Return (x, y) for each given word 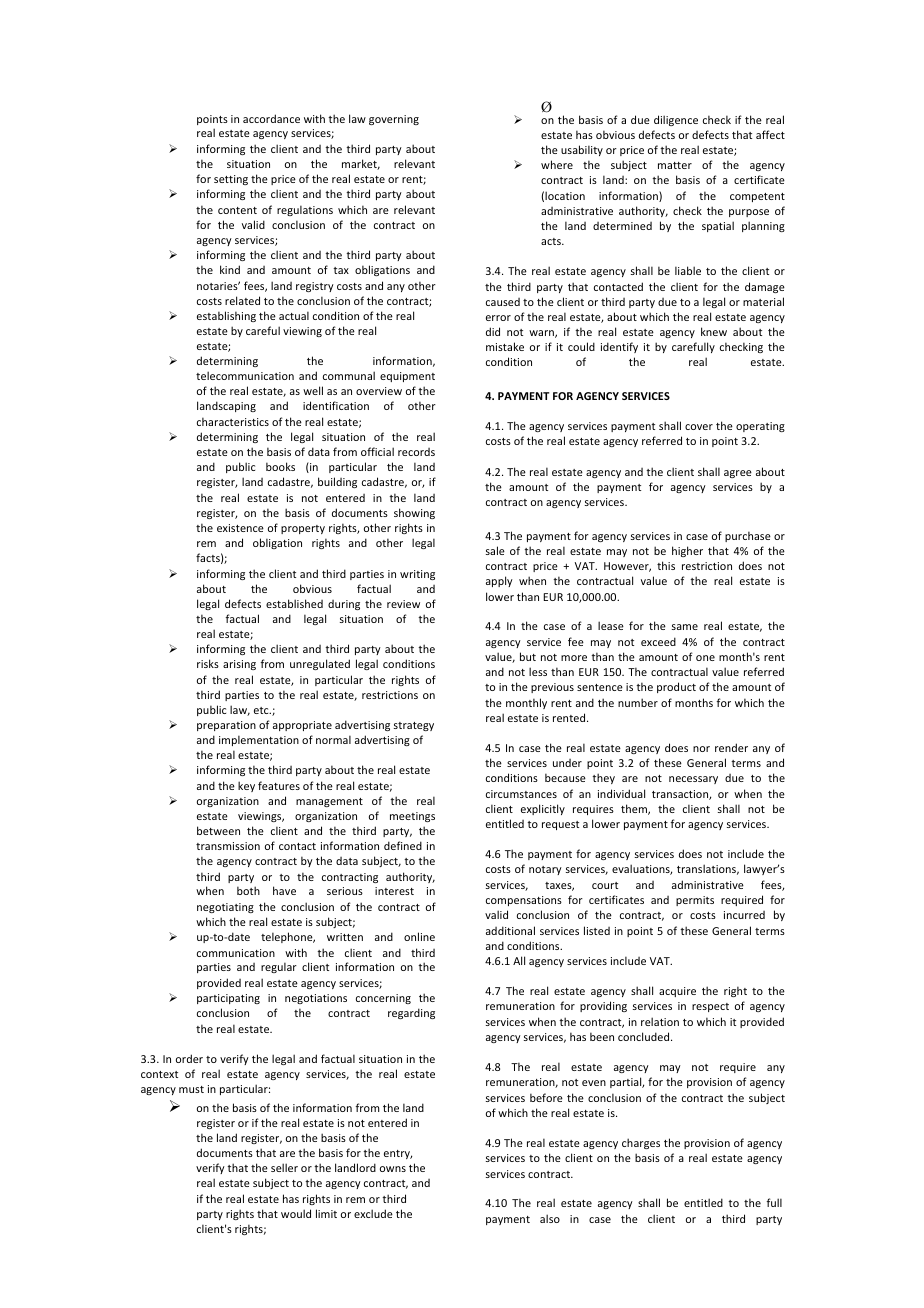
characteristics (233, 421)
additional (510, 930)
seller (284, 1167)
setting (231, 180)
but (528, 656)
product (676, 687)
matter (675, 165)
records (416, 452)
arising (239, 665)
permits (695, 901)
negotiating (225, 908)
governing (394, 120)
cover (699, 427)
